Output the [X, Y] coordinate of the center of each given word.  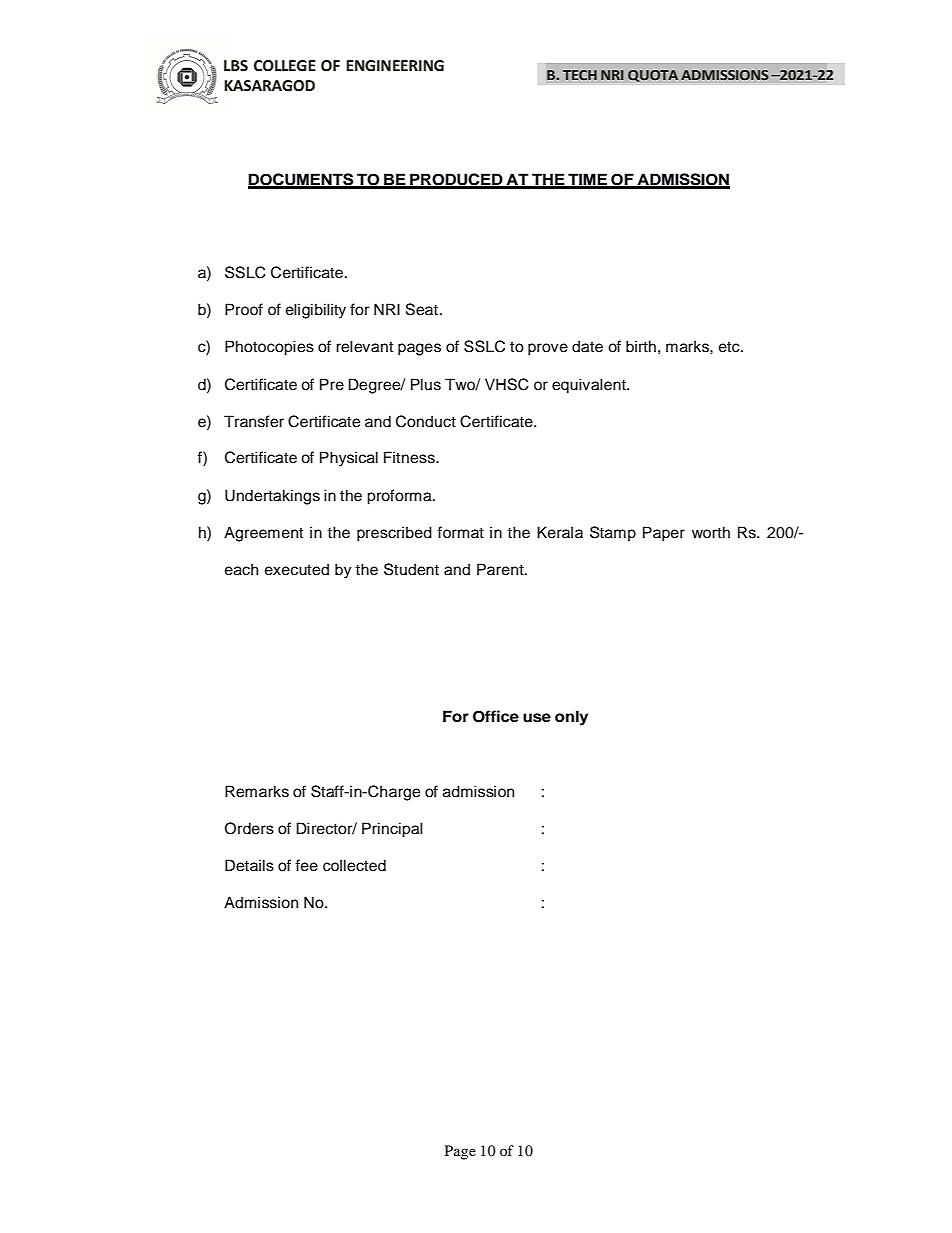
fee [306, 865]
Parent [501, 569]
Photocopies [269, 348]
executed [297, 569]
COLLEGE [285, 66]
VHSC [507, 384]
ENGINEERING [395, 66]
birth [641, 346]
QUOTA [653, 76]
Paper [664, 534]
